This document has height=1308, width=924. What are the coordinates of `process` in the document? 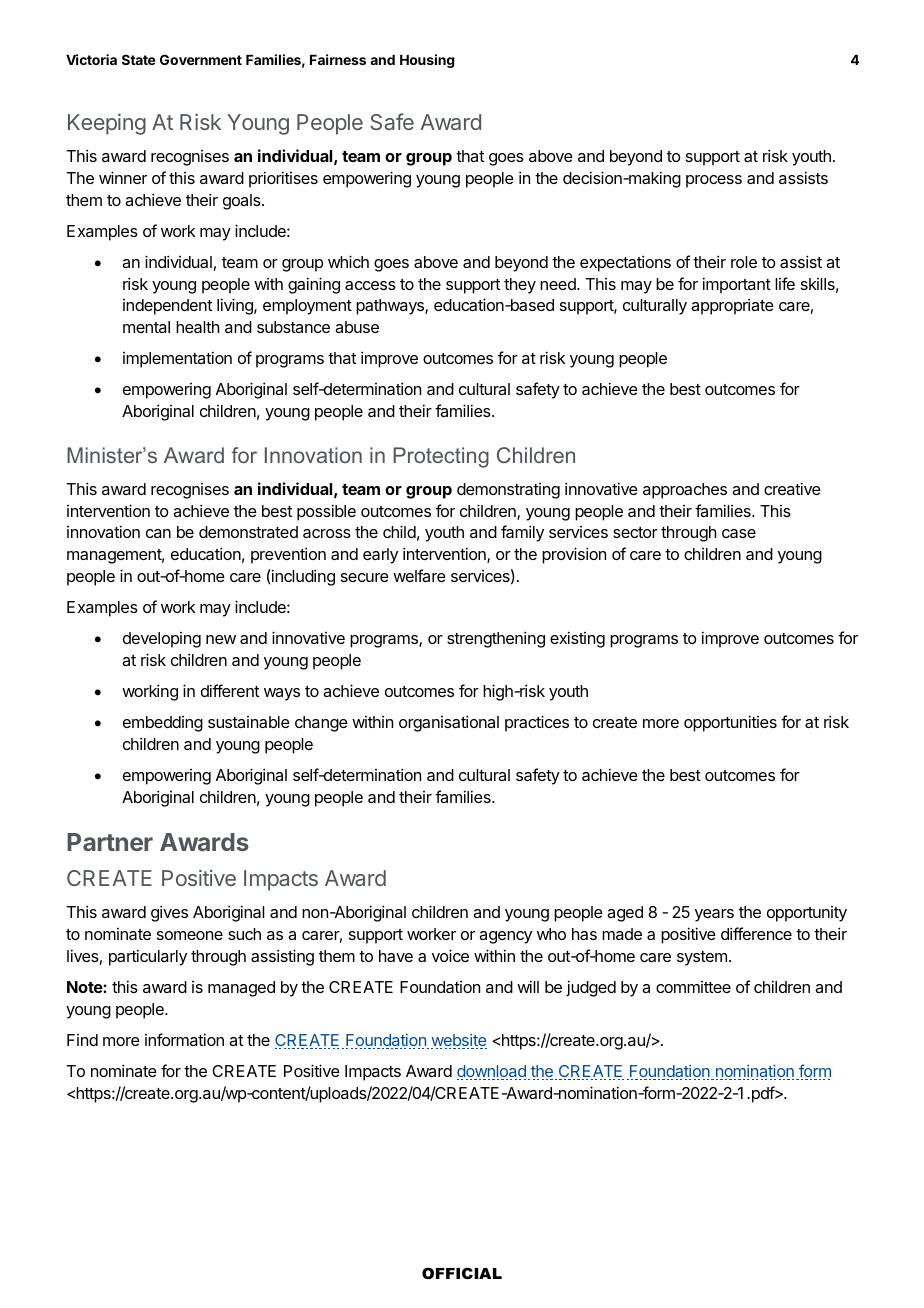 It's located at (714, 181).
